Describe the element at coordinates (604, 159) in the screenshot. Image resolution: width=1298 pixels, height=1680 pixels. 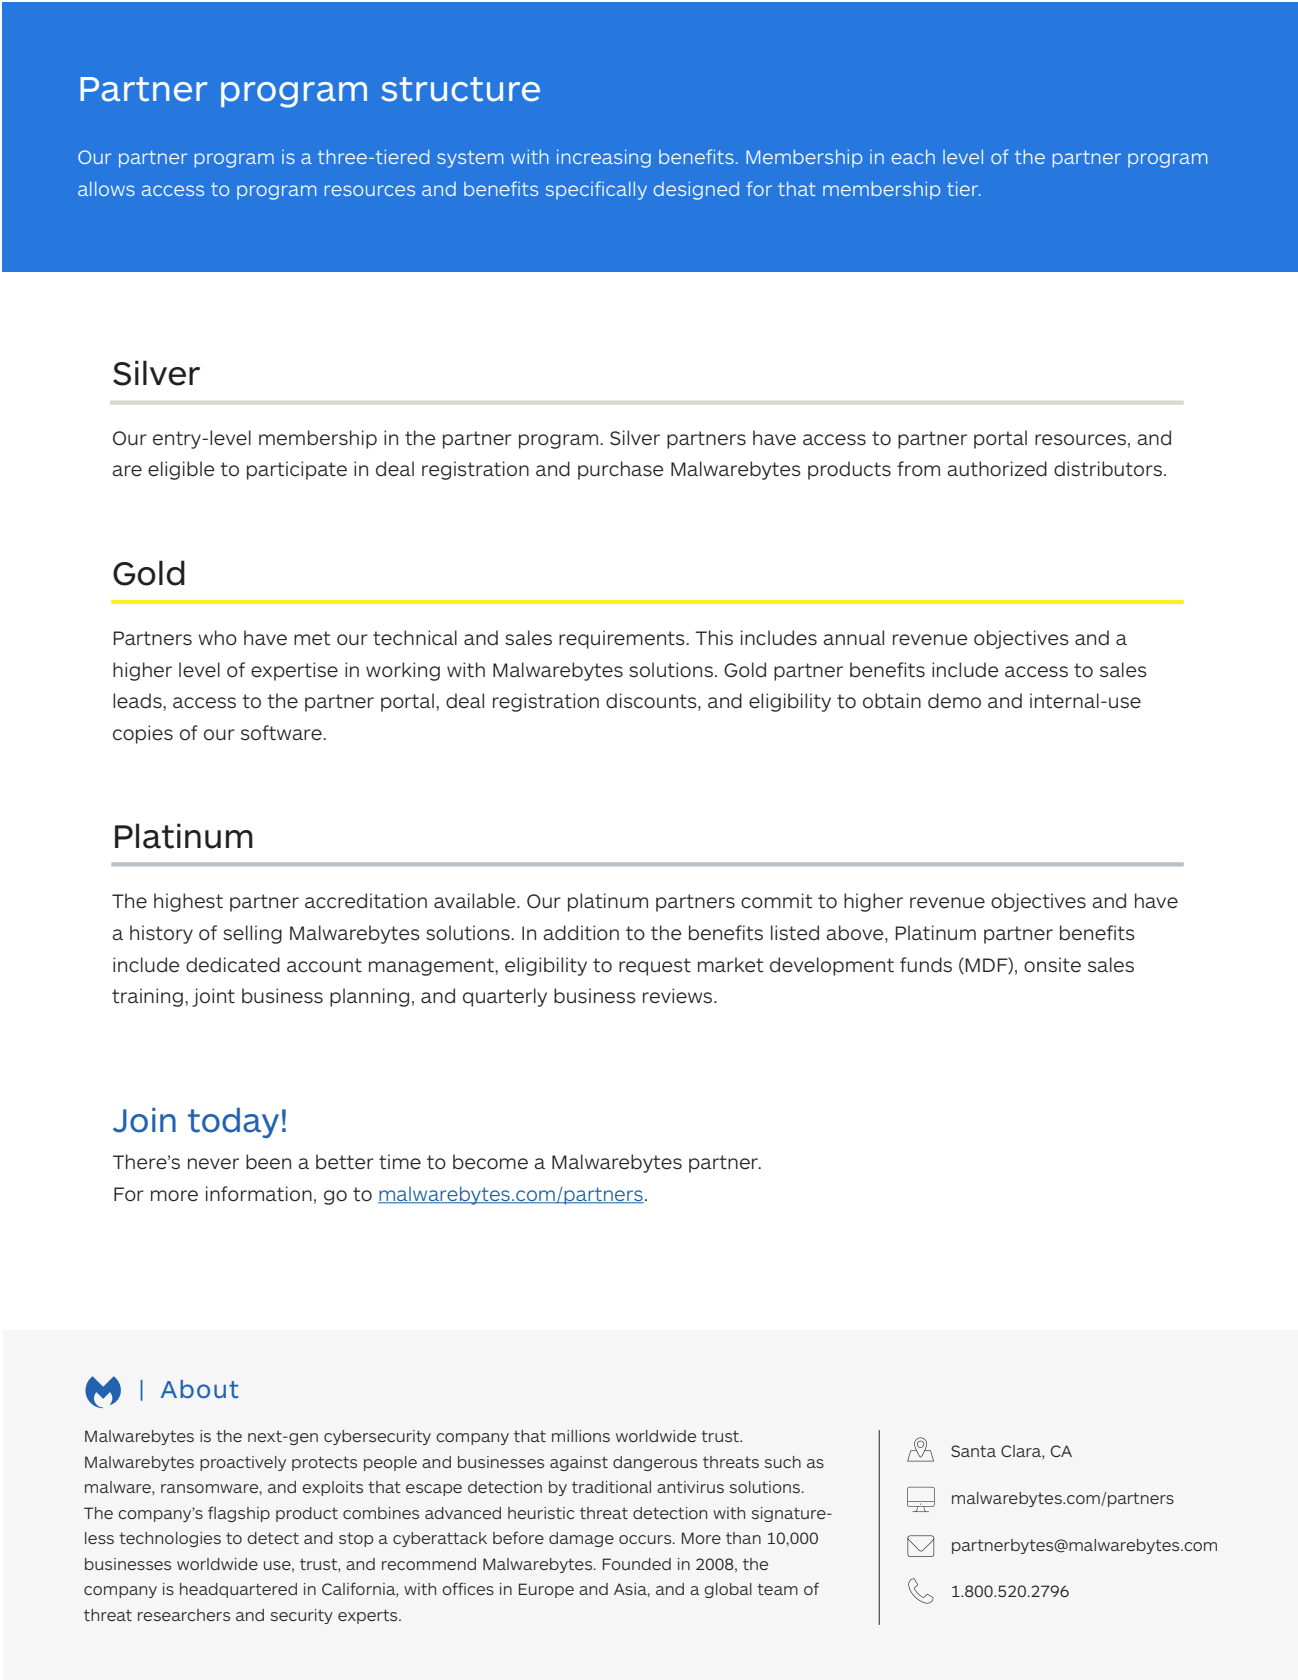
I see `increasing` at that location.
